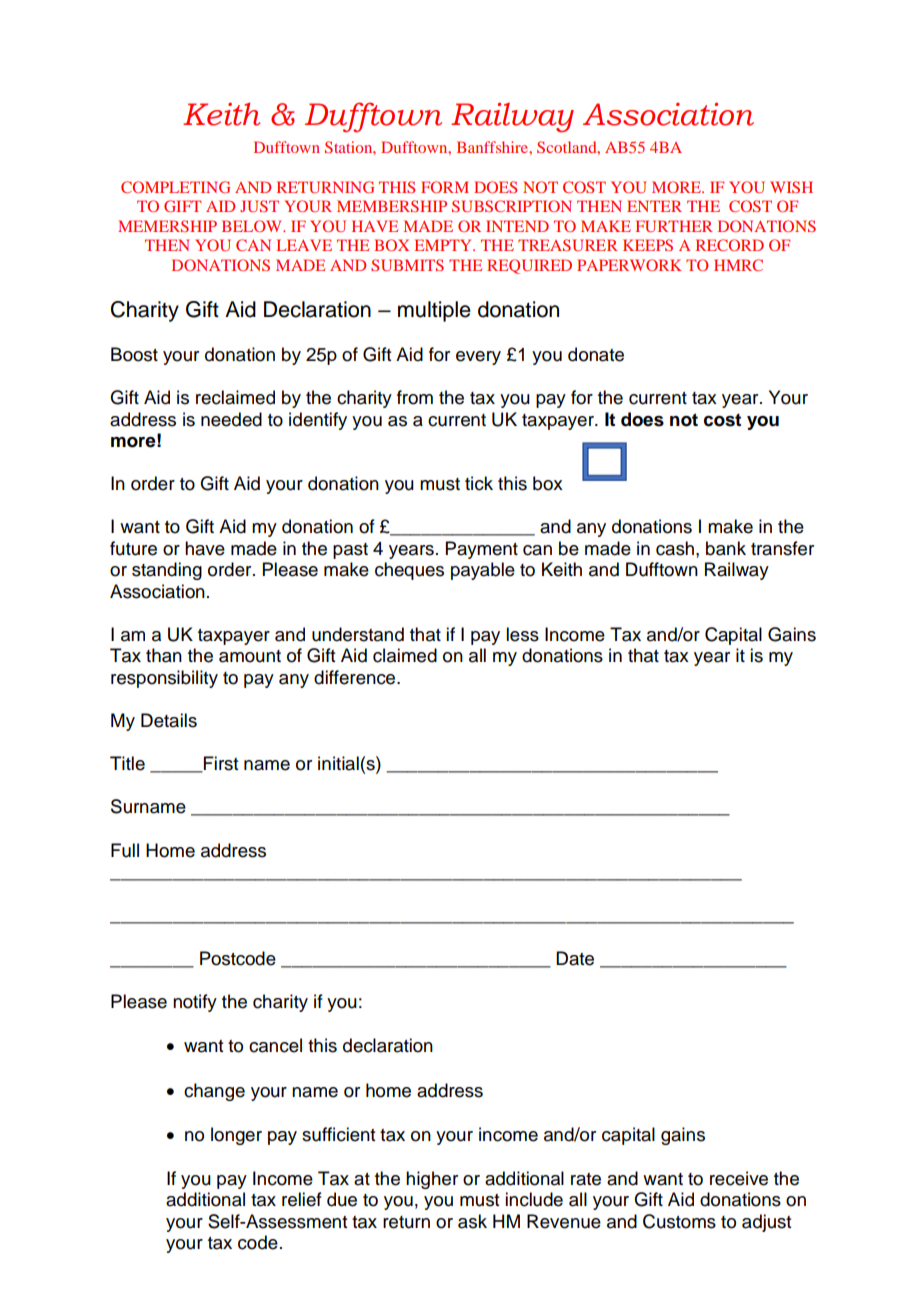 The width and height of the document is (924, 1308). I want to click on FURTHER, so click(674, 226).
